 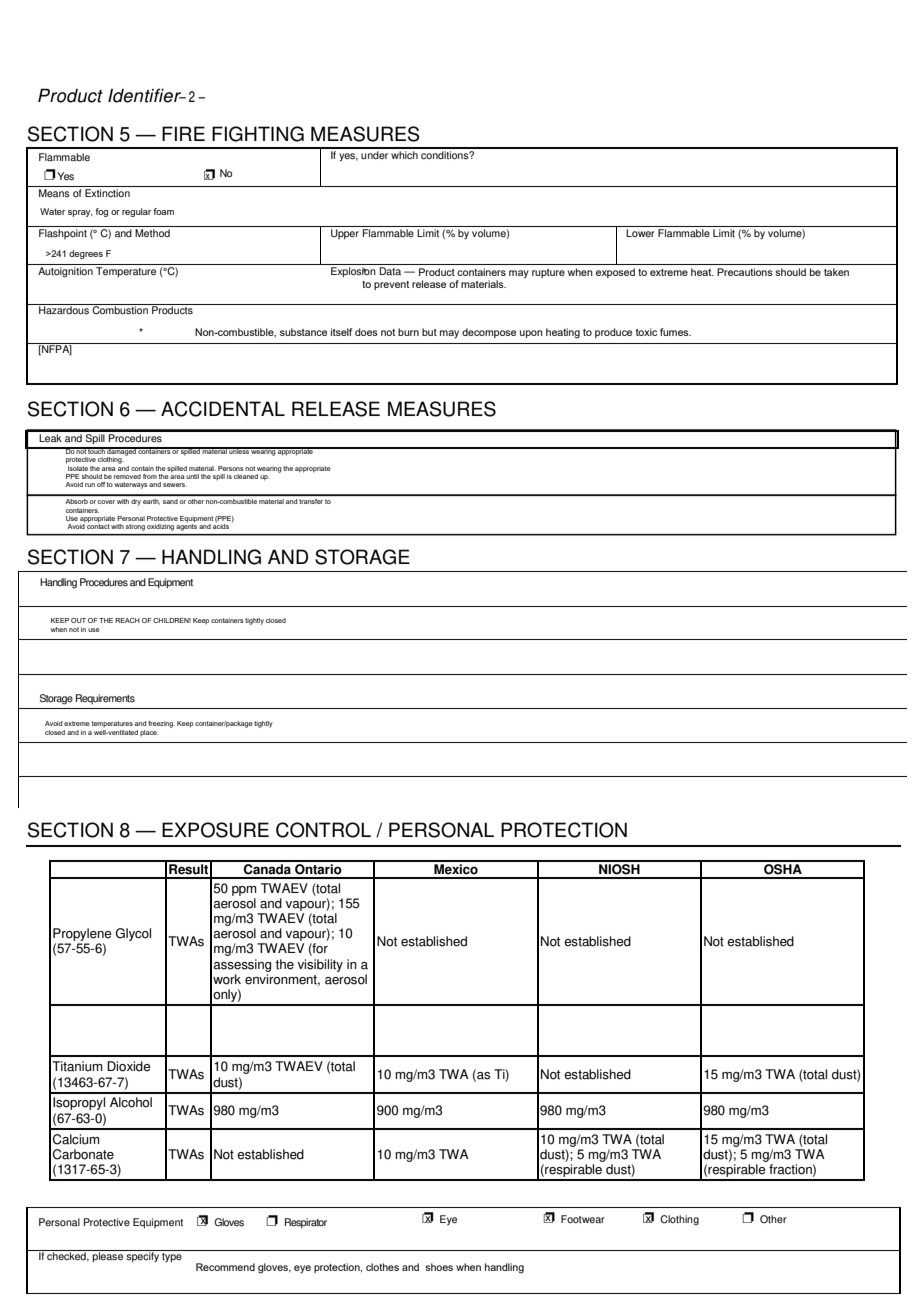 I want to click on transfer, so click(x=311, y=501).
